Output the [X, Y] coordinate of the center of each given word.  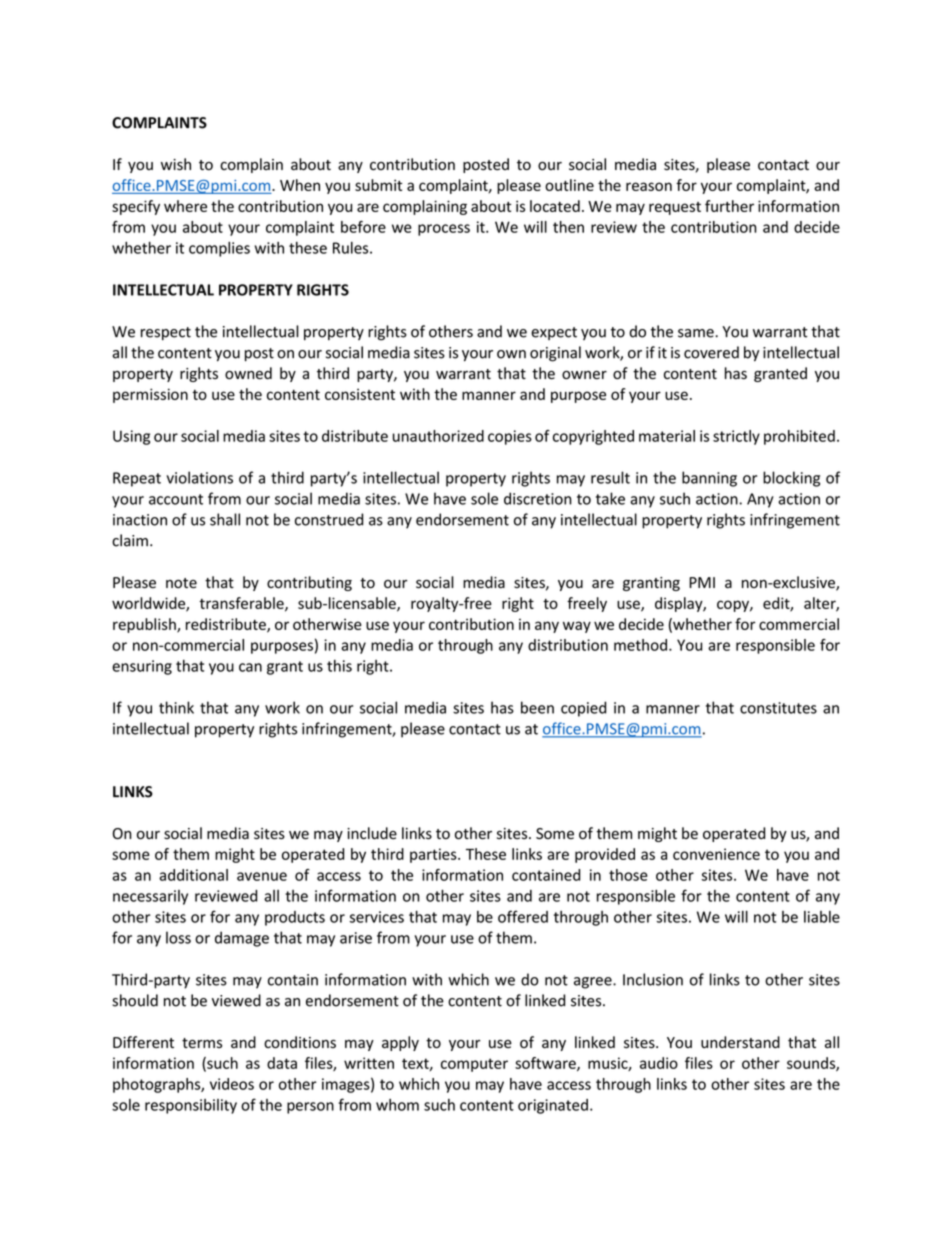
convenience [716, 854]
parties [434, 855]
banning [709, 479]
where [185, 206]
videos [232, 1084]
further [729, 206]
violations [199, 477]
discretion [538, 498]
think [176, 707]
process [444, 230]
